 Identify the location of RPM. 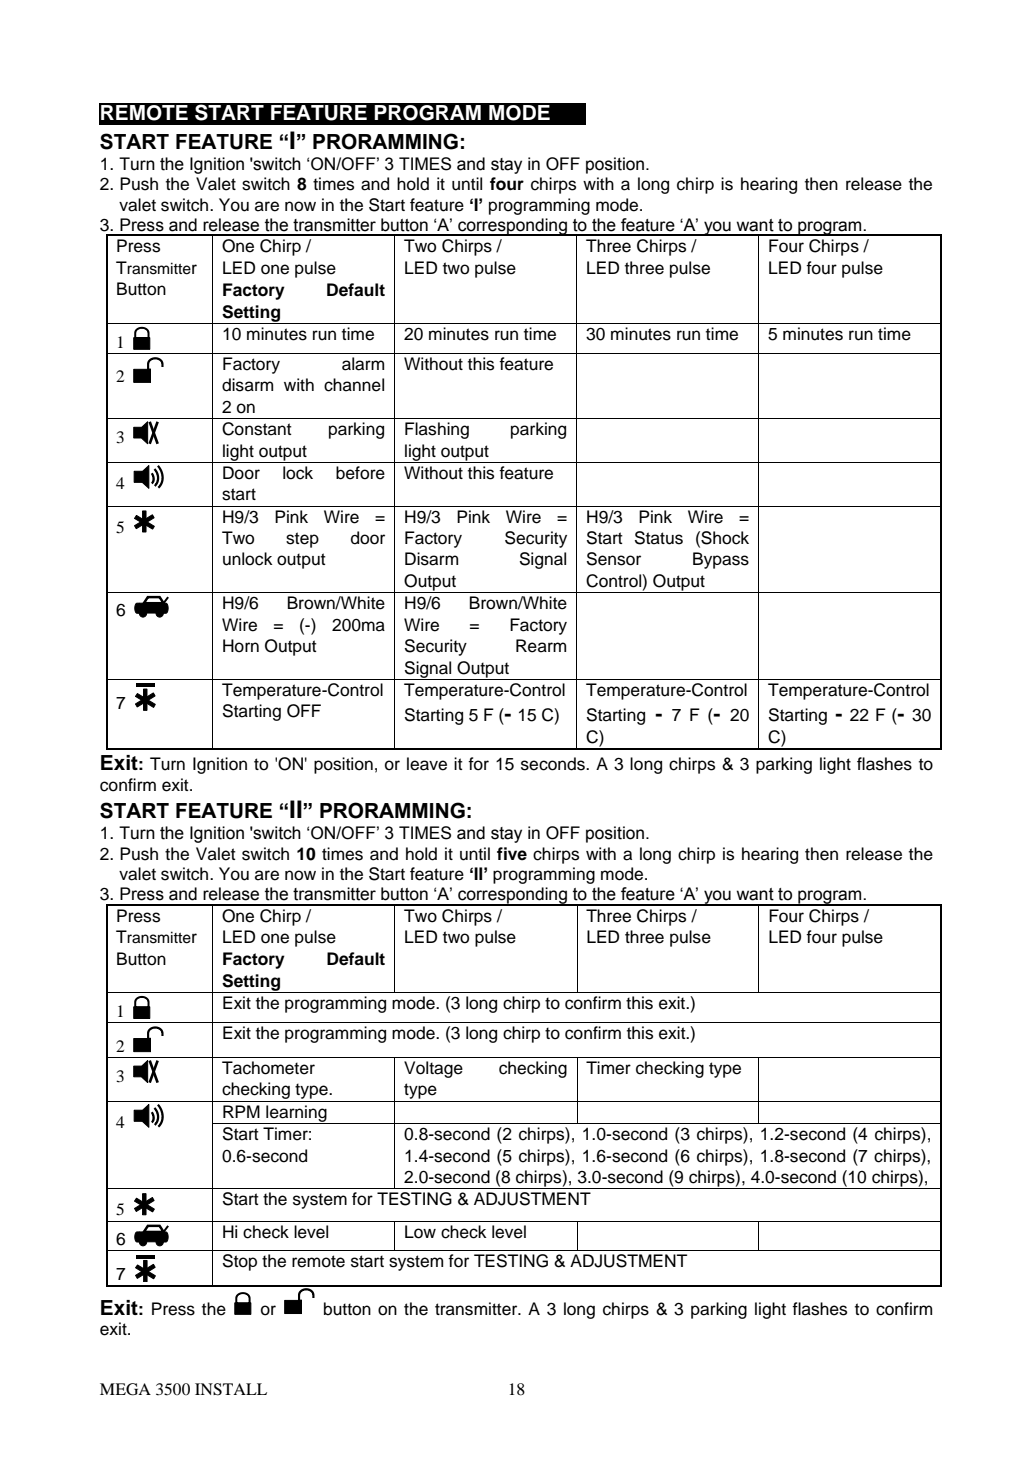
(241, 1111).
